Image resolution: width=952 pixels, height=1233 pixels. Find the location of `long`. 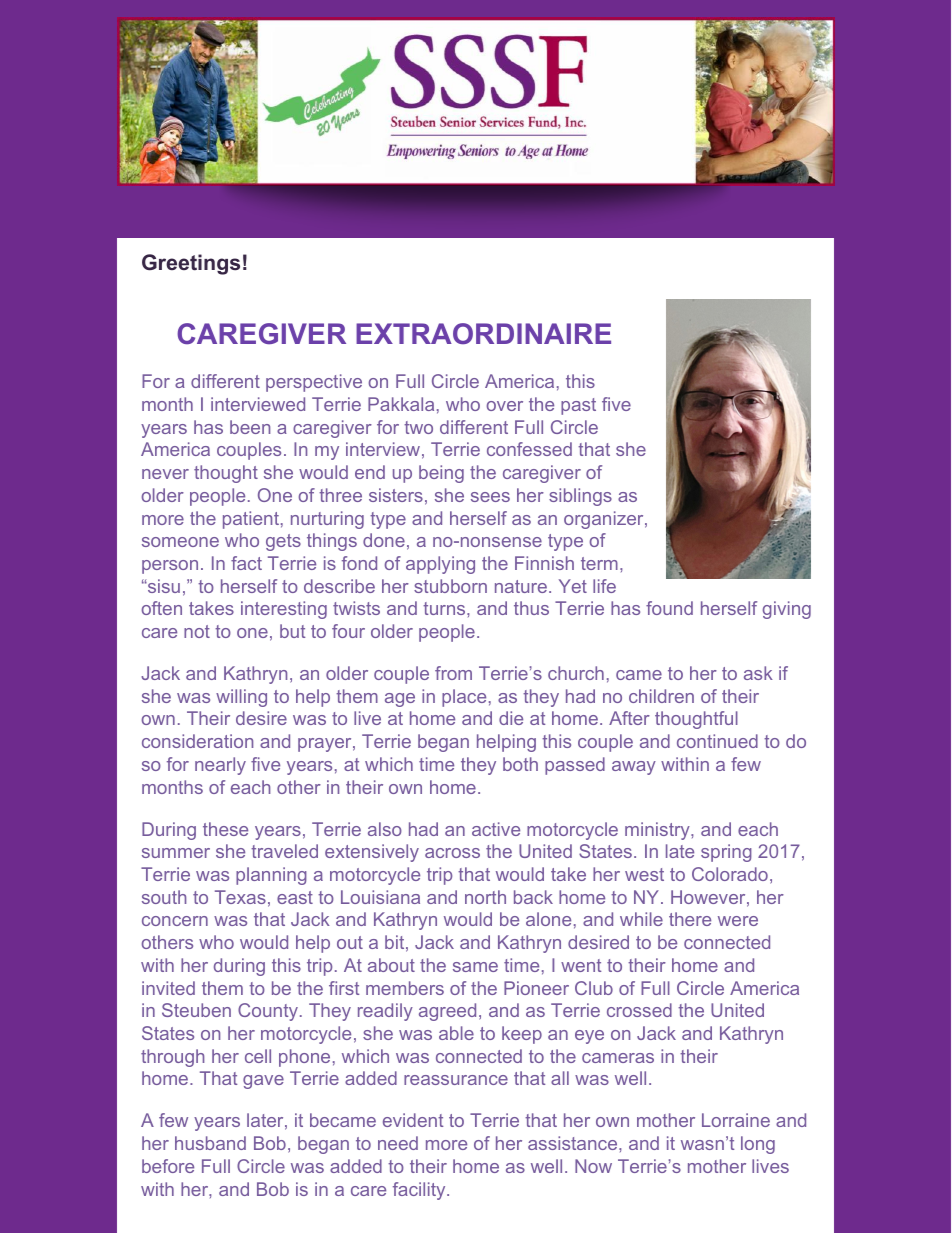

long is located at coordinates (758, 1145).
